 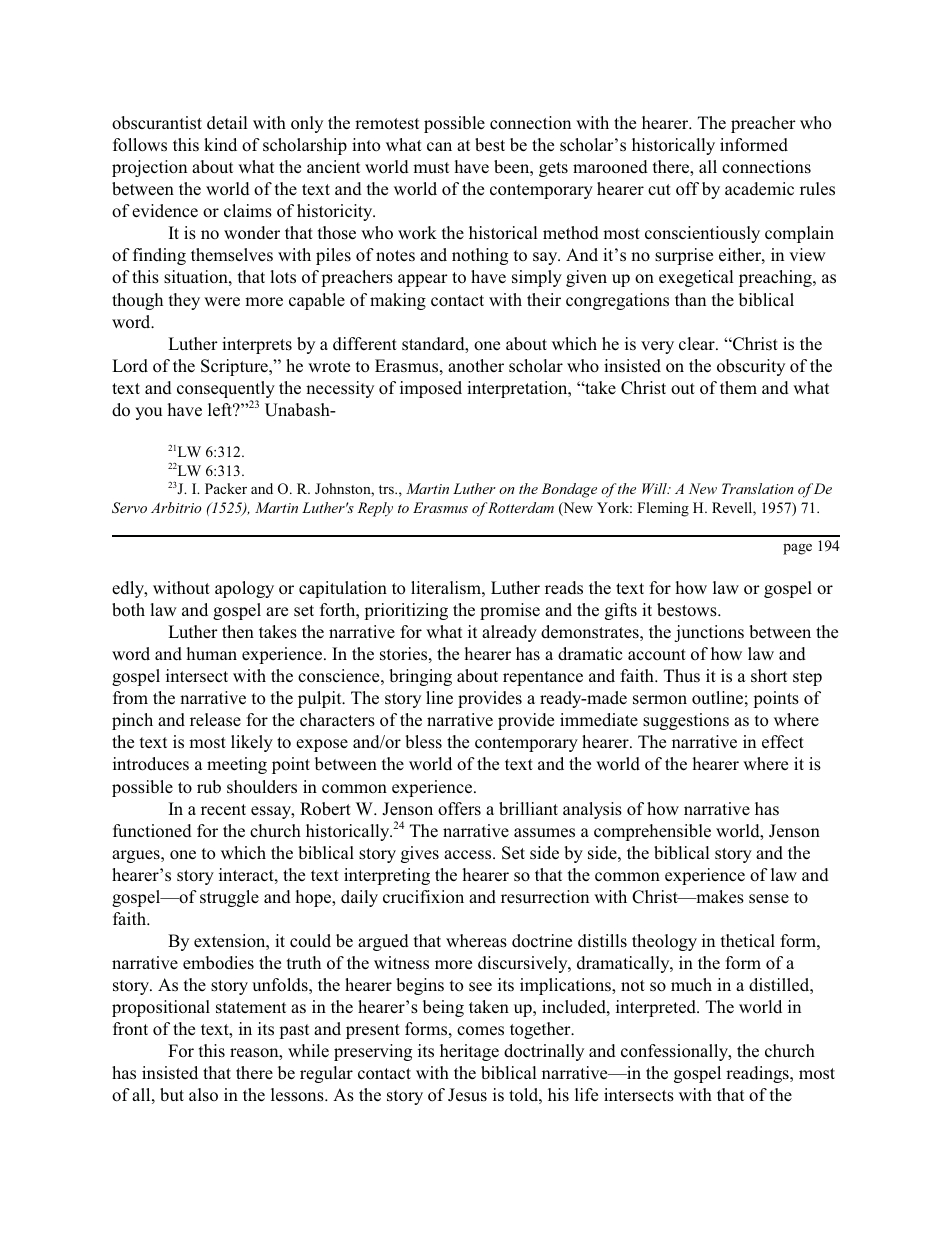 I want to click on effect, so click(x=783, y=742).
